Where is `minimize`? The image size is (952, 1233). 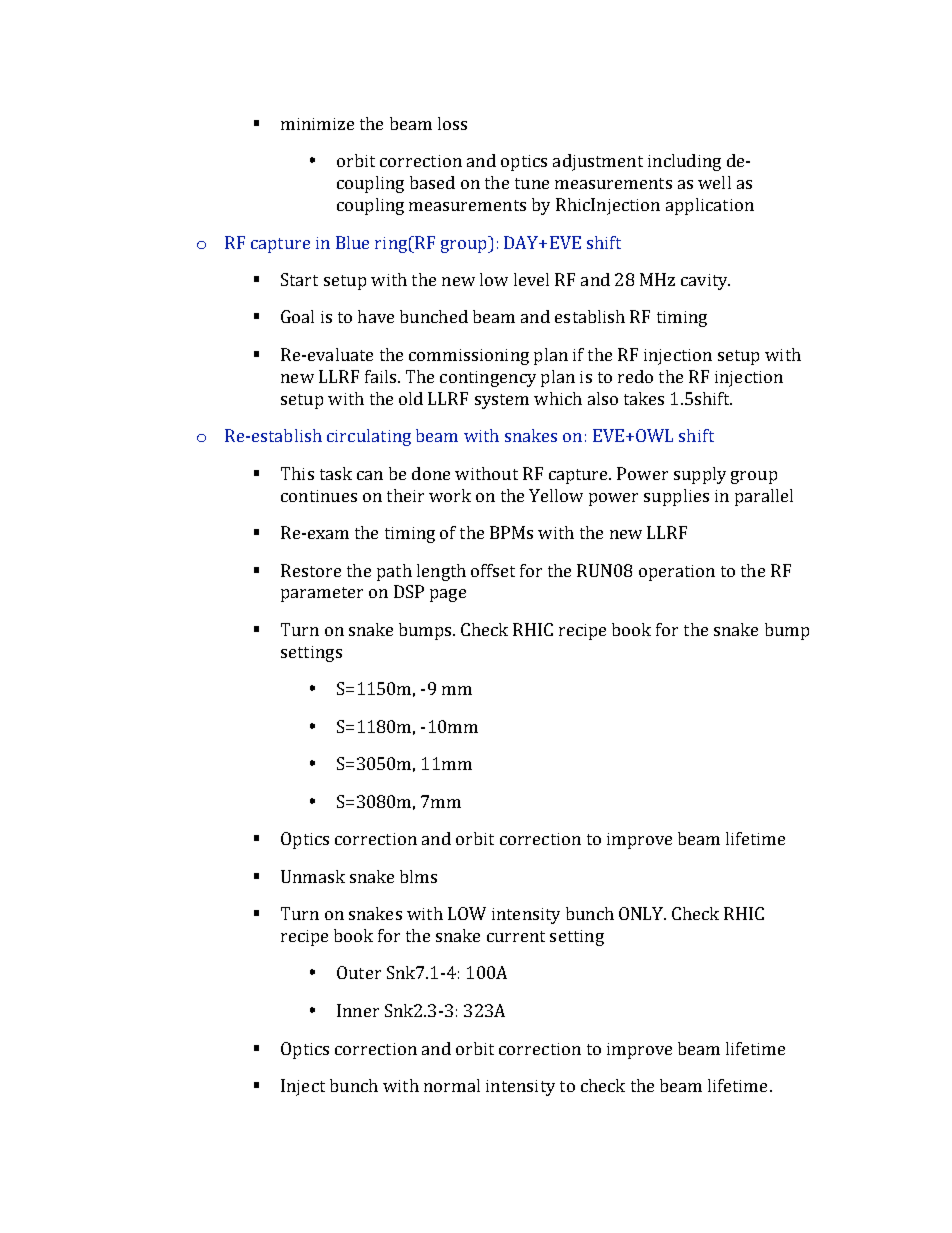
minimize is located at coordinates (317, 124).
